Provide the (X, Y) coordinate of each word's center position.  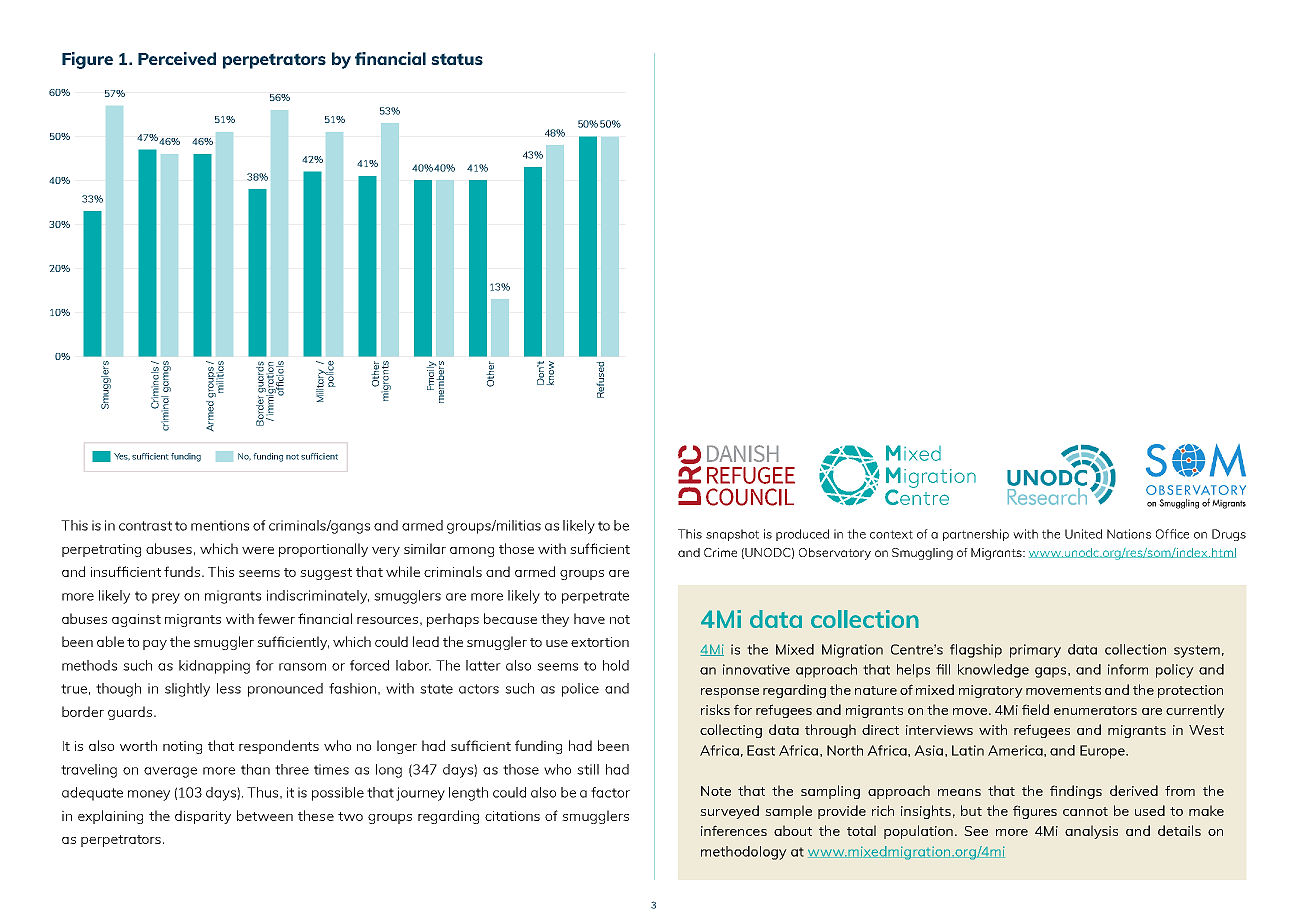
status (457, 59)
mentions (220, 525)
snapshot (732, 535)
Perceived (177, 58)
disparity (203, 817)
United (1083, 534)
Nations (1129, 534)
